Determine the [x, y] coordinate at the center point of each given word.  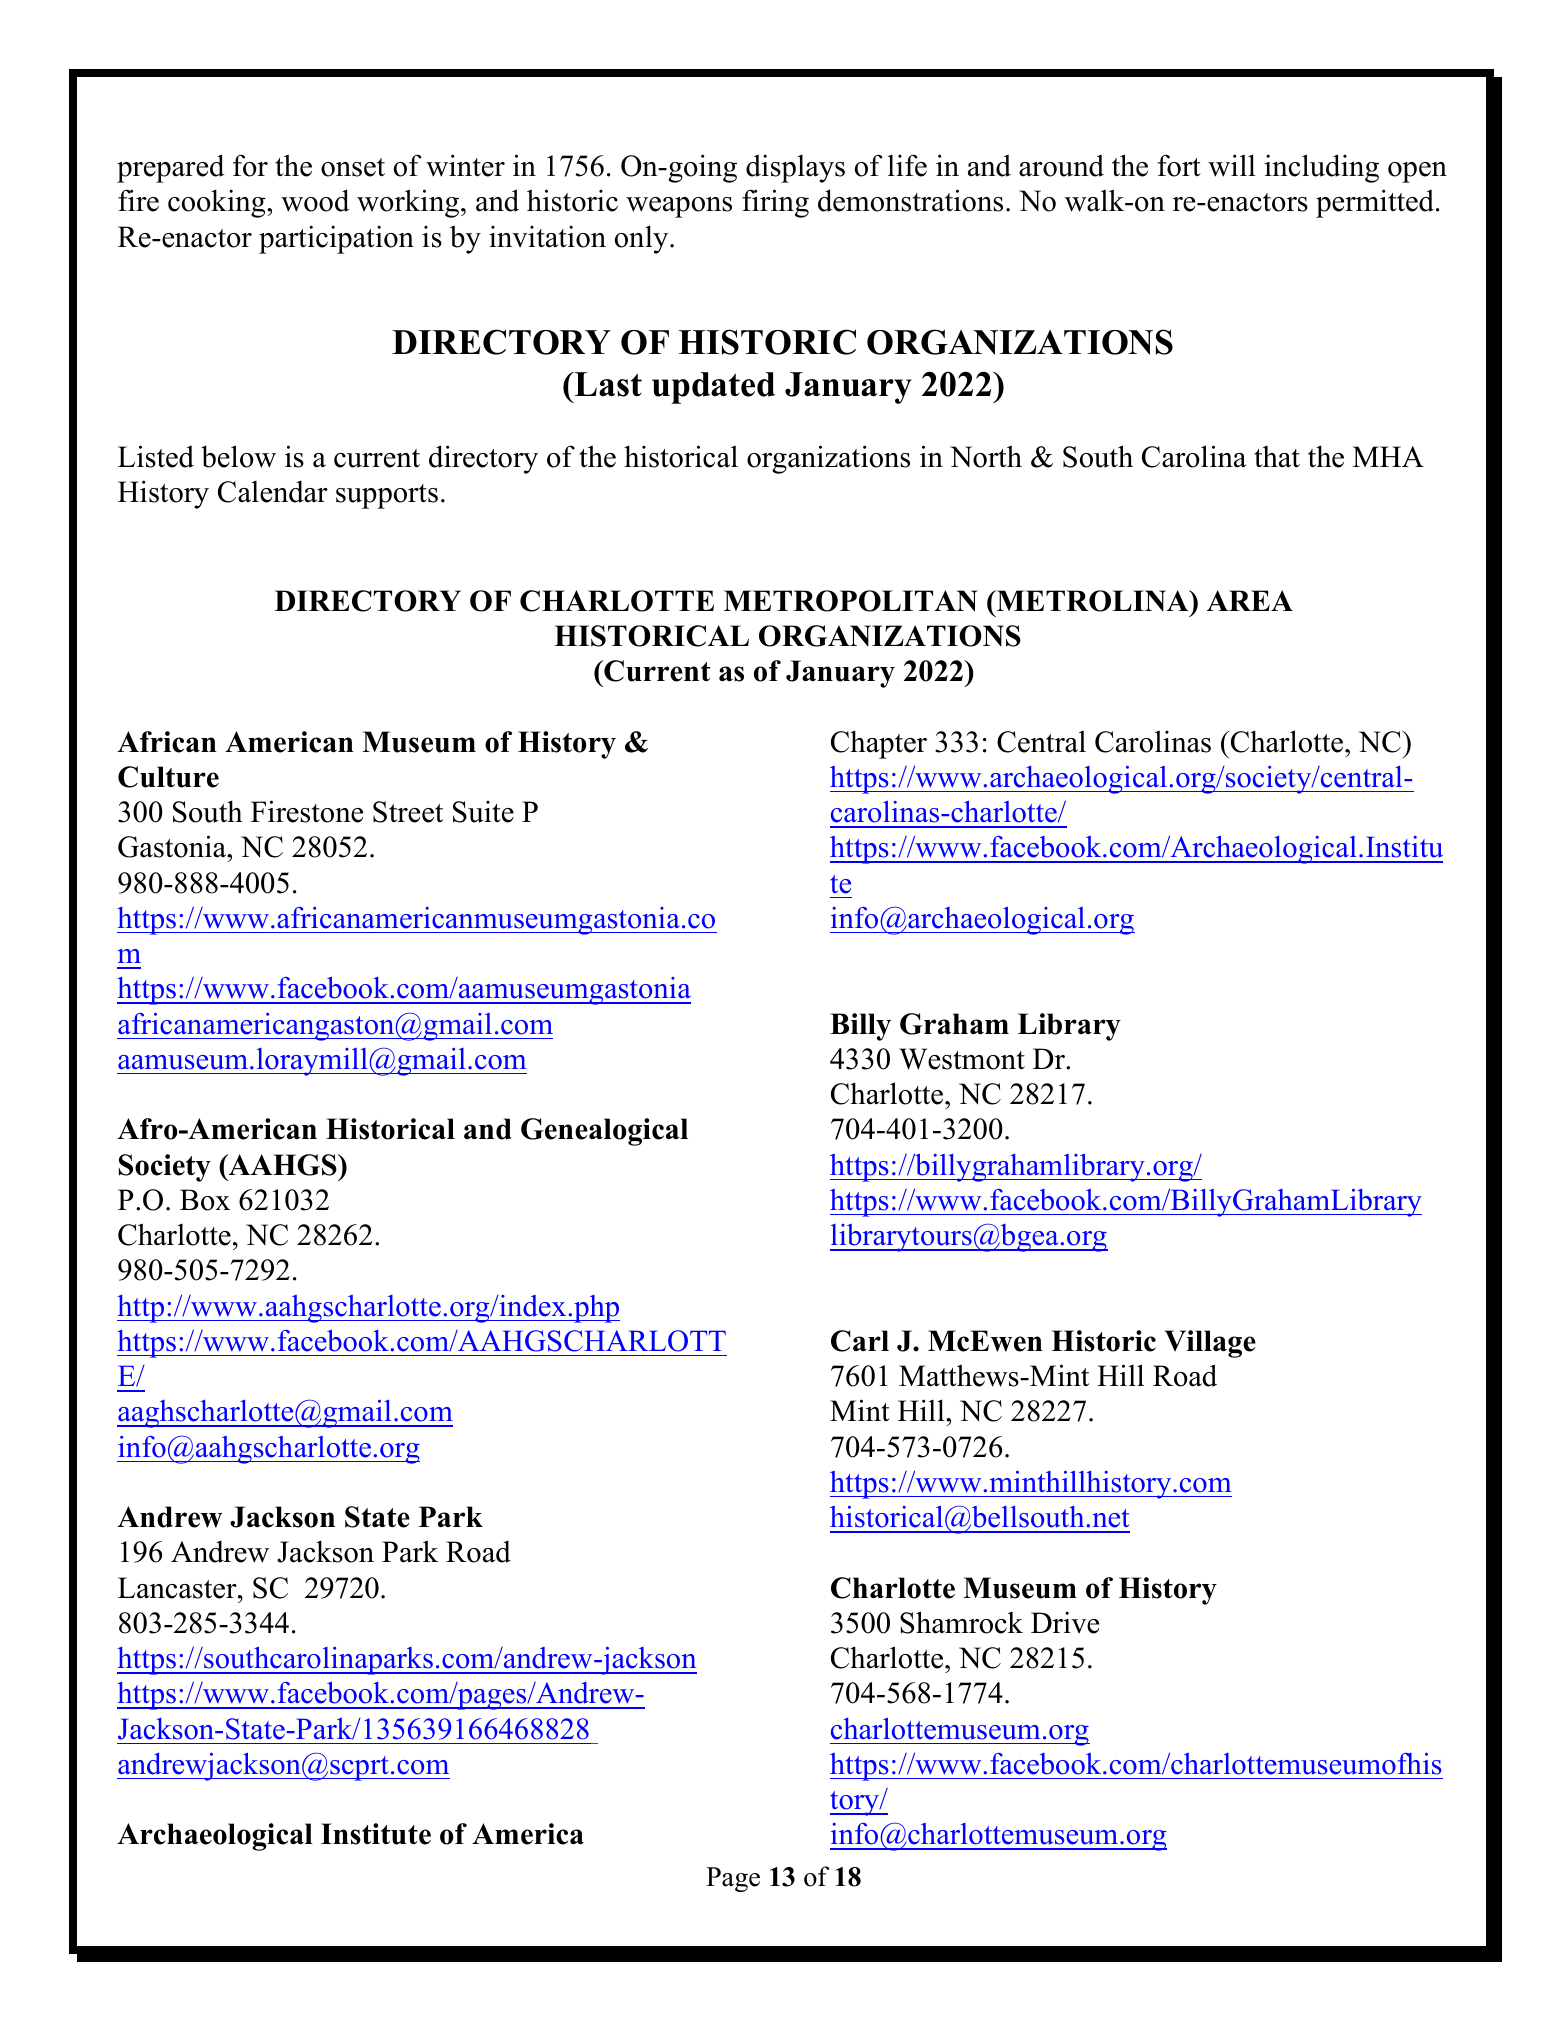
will [1232, 165]
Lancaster [178, 1588]
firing [775, 203]
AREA [1250, 600]
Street [408, 812]
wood [315, 200]
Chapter [879, 744]
